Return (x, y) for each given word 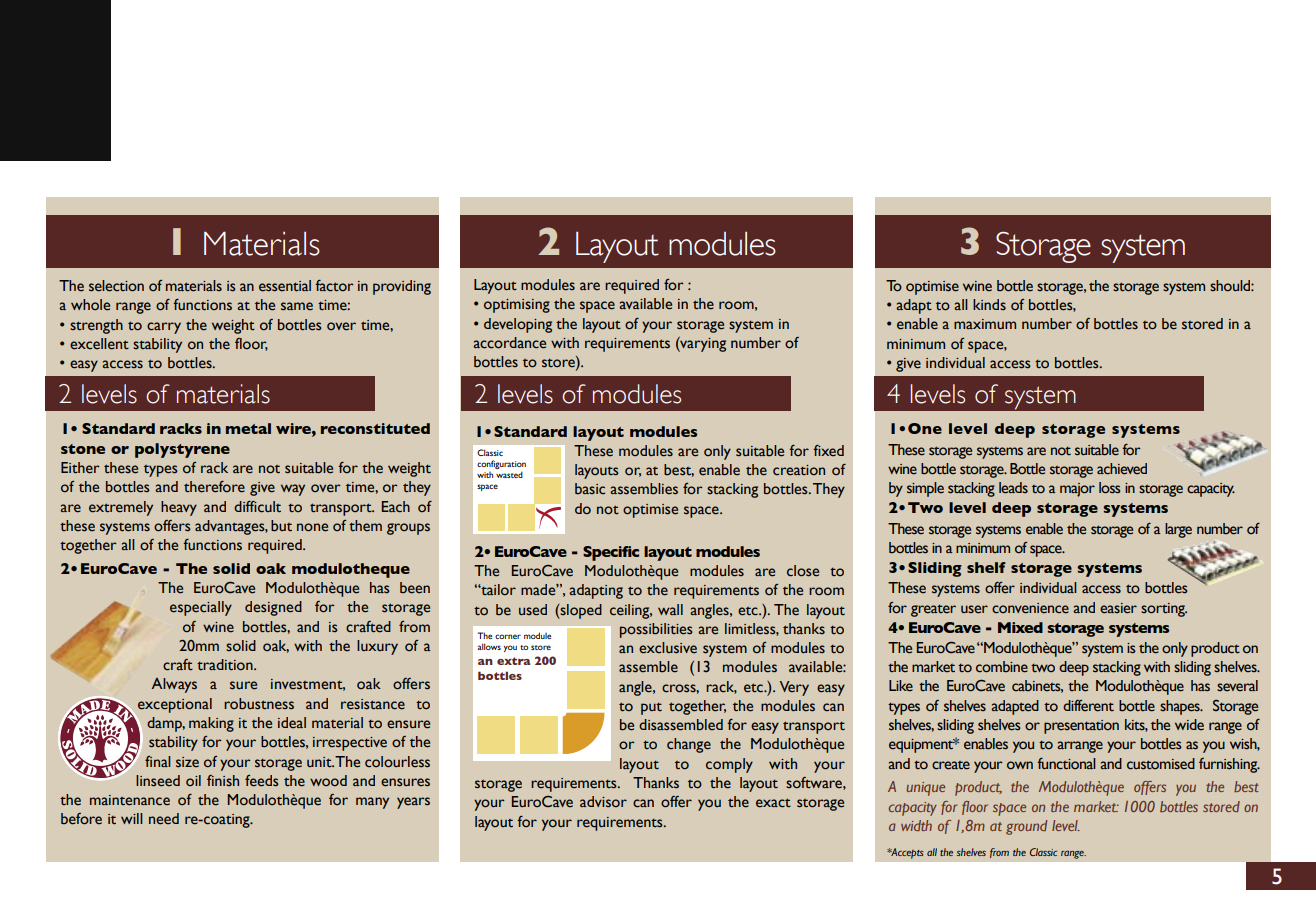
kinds (989, 304)
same (297, 306)
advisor (603, 802)
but (281, 526)
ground (1026, 827)
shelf (986, 567)
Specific (611, 553)
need (164, 819)
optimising (517, 306)
